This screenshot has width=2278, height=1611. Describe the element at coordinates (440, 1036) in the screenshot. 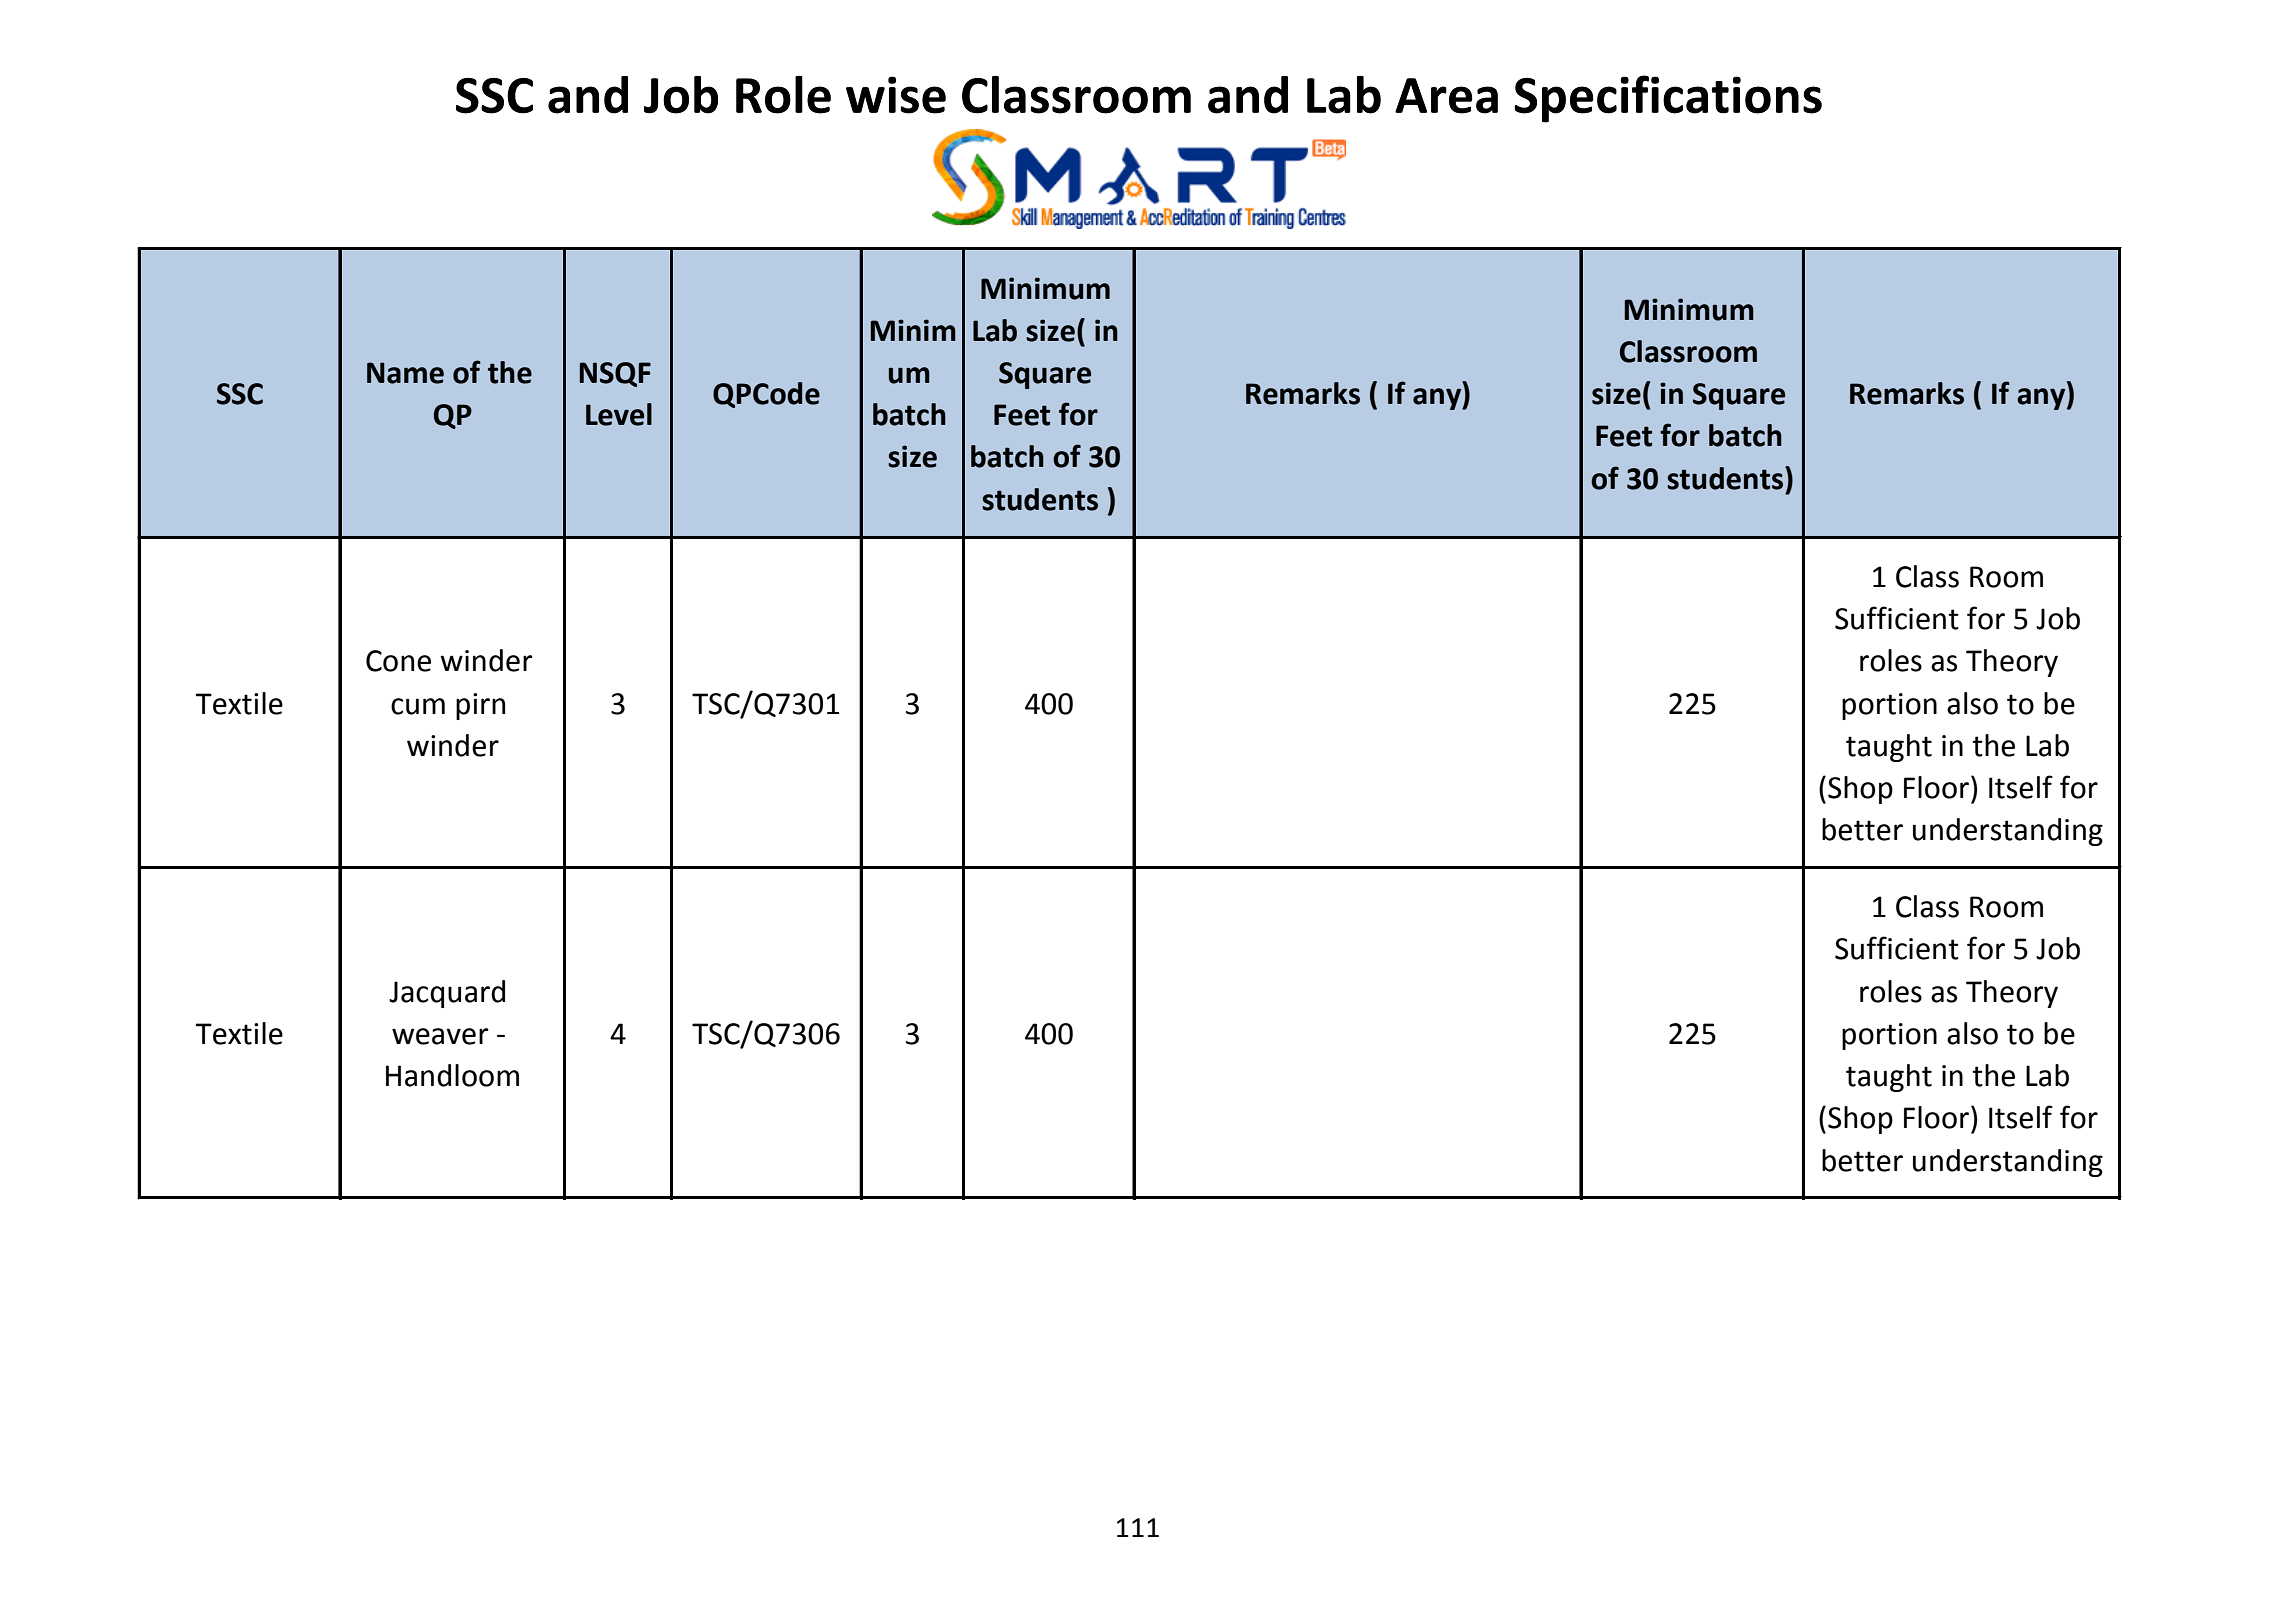

I see `weaver` at that location.
